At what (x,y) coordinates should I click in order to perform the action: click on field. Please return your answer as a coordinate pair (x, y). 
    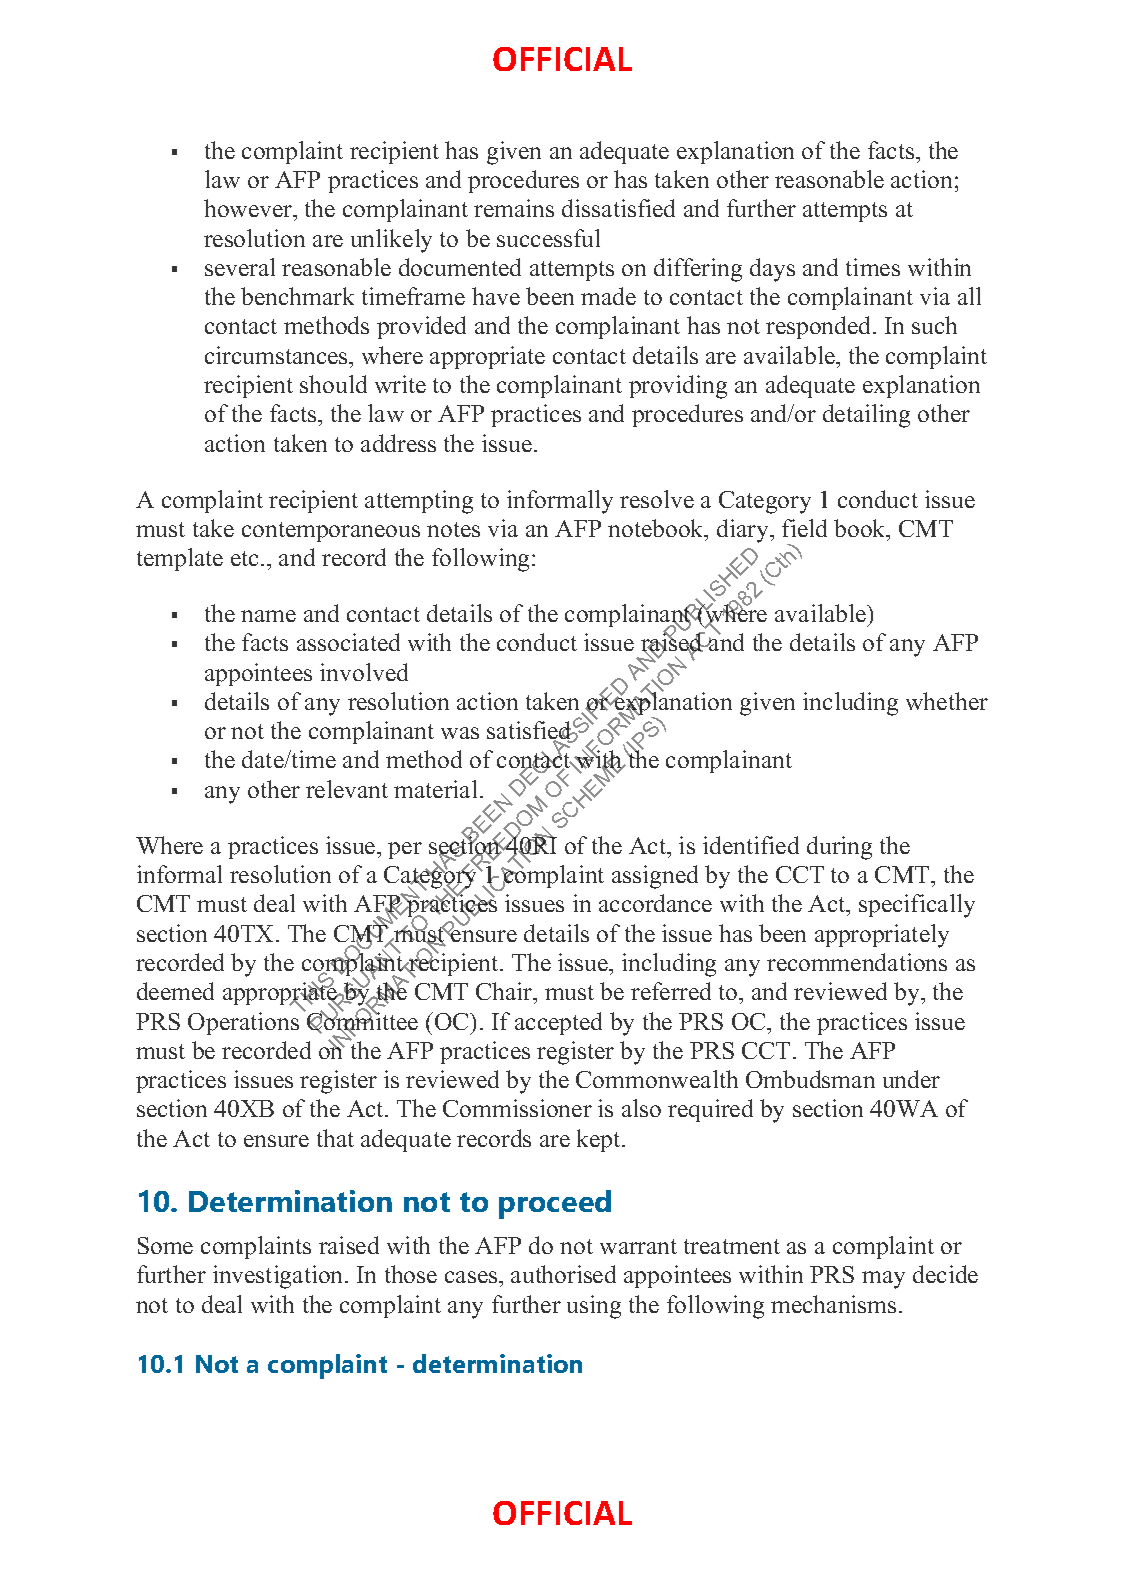
    Looking at the image, I should click on (804, 528).
